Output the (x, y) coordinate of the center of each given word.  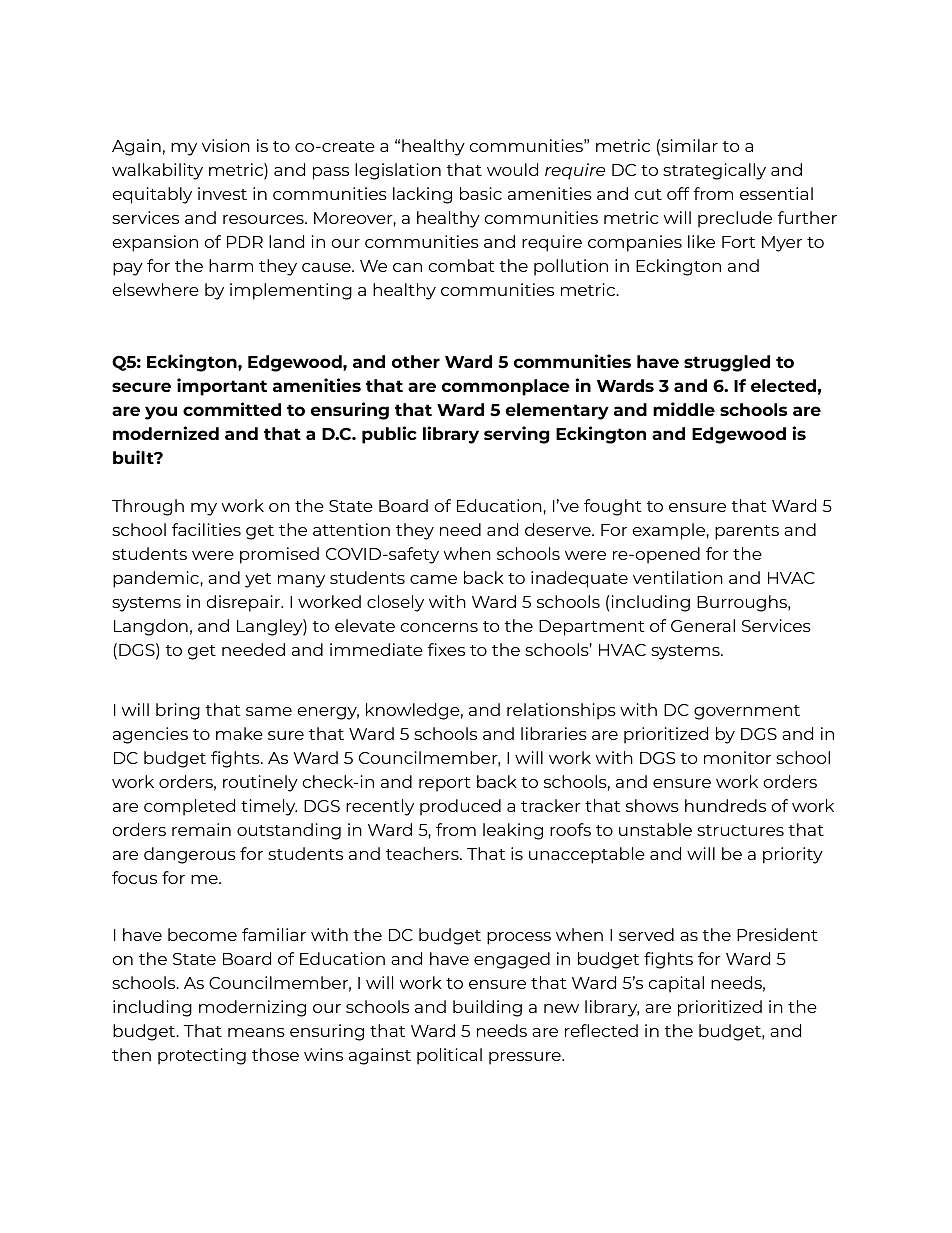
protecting (202, 1056)
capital (676, 984)
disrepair (244, 603)
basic (481, 193)
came (433, 579)
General (703, 625)
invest (222, 193)
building (487, 1008)
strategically (714, 171)
